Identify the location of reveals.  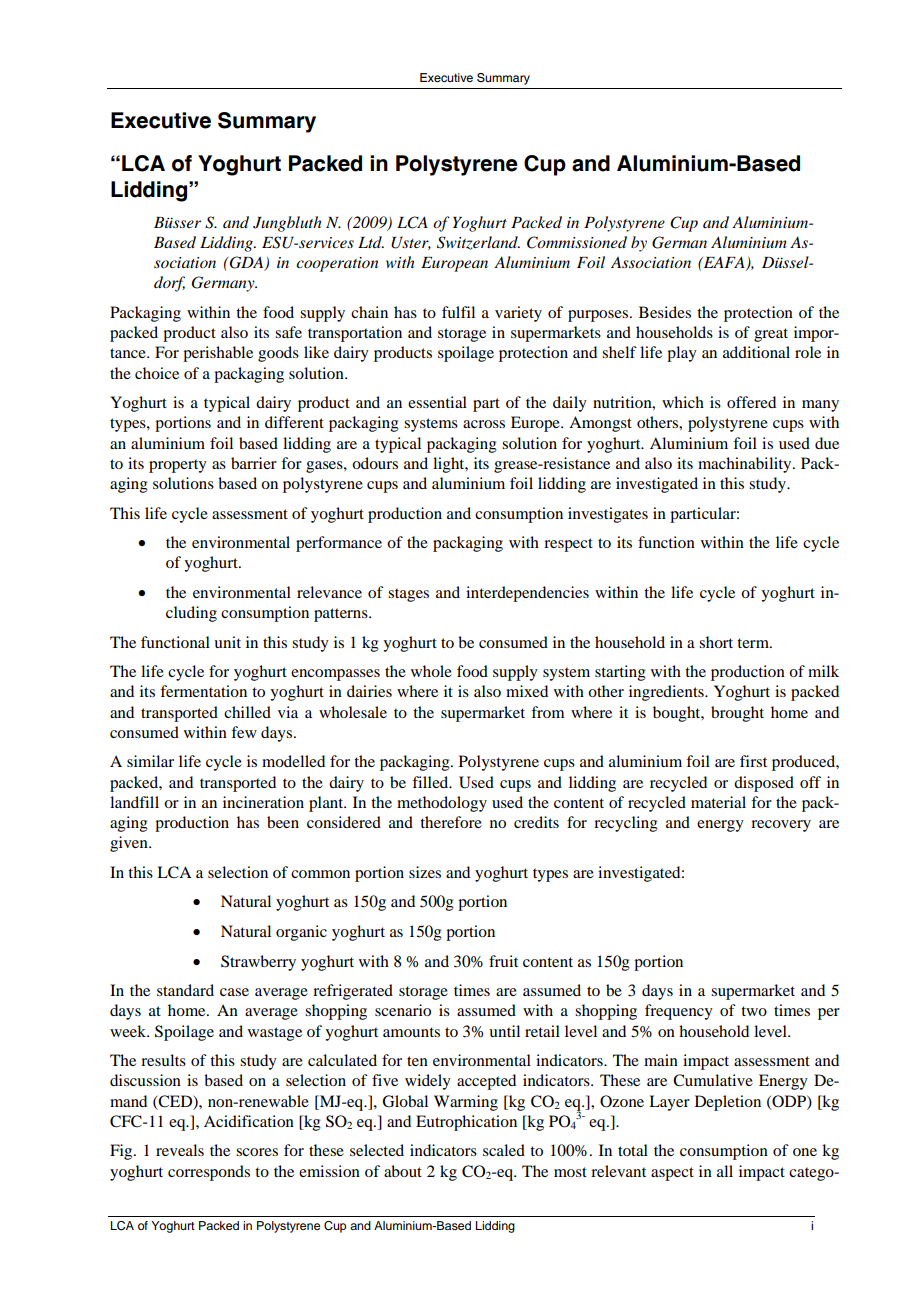
(180, 1150).
